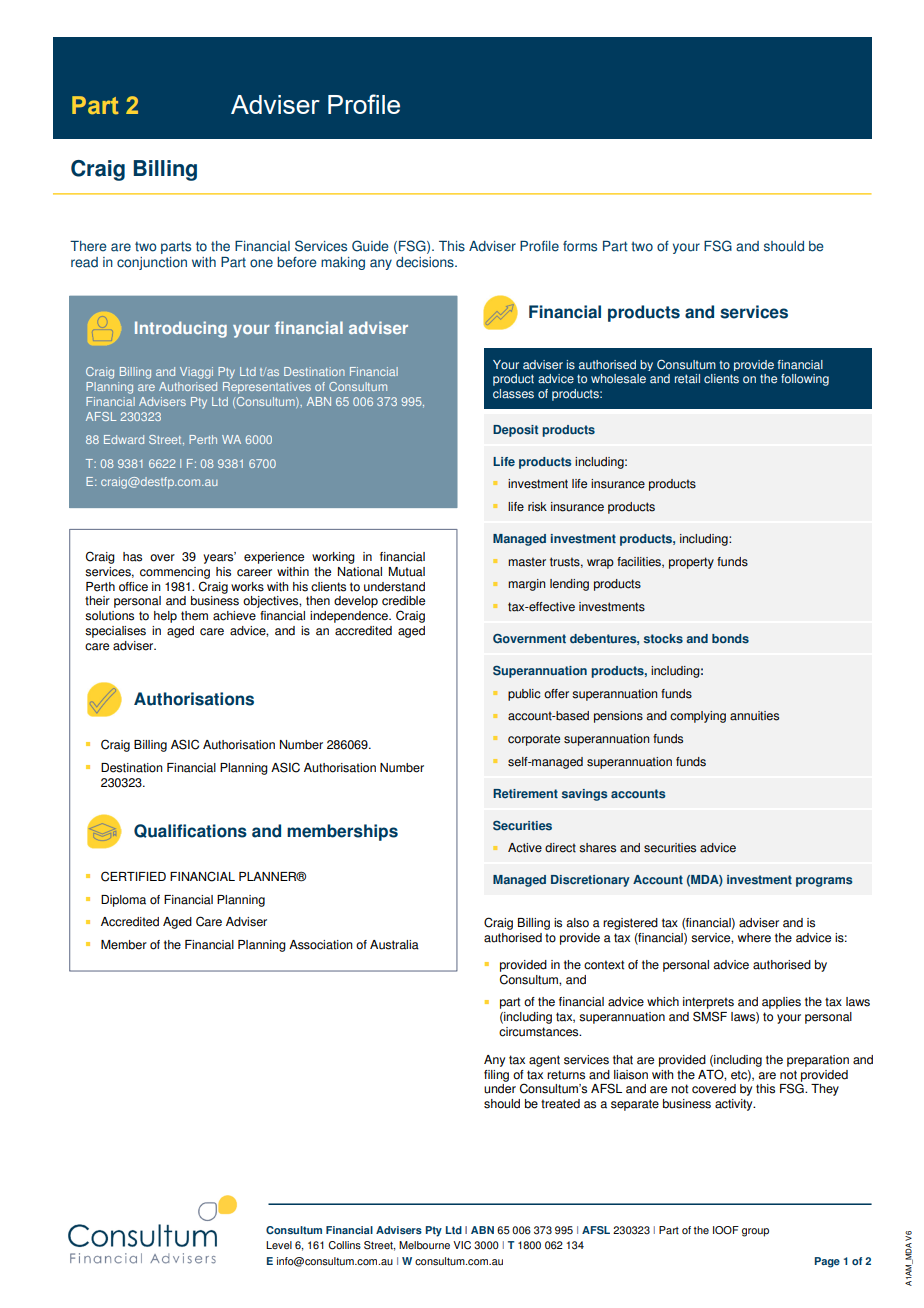  What do you see at coordinates (687, 379) in the screenshot?
I see `retail` at bounding box center [687, 379].
